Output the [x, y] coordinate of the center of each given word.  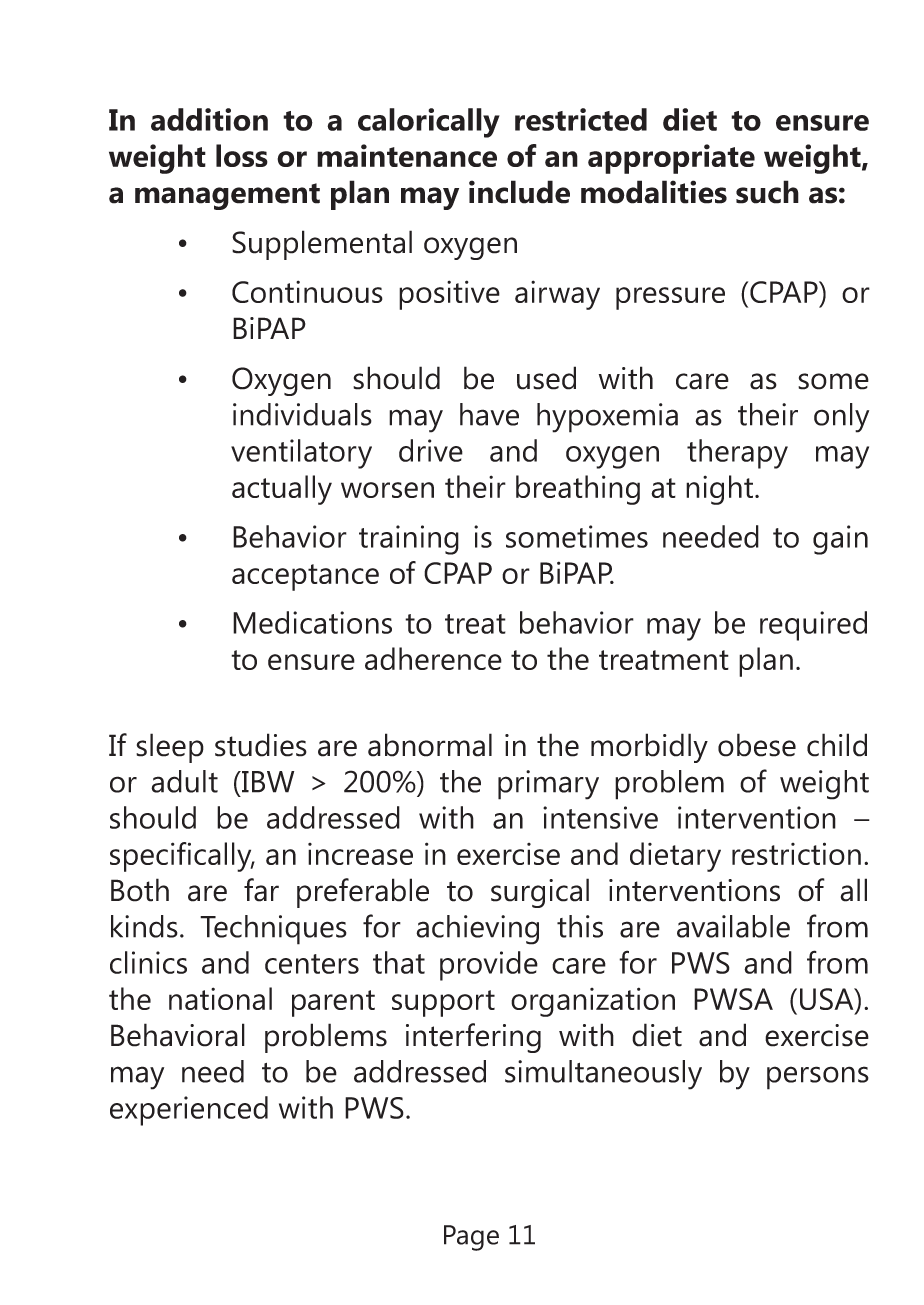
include [519, 192]
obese [757, 745]
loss [242, 155]
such [767, 192]
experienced [189, 1111]
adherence [433, 658]
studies [261, 745]
